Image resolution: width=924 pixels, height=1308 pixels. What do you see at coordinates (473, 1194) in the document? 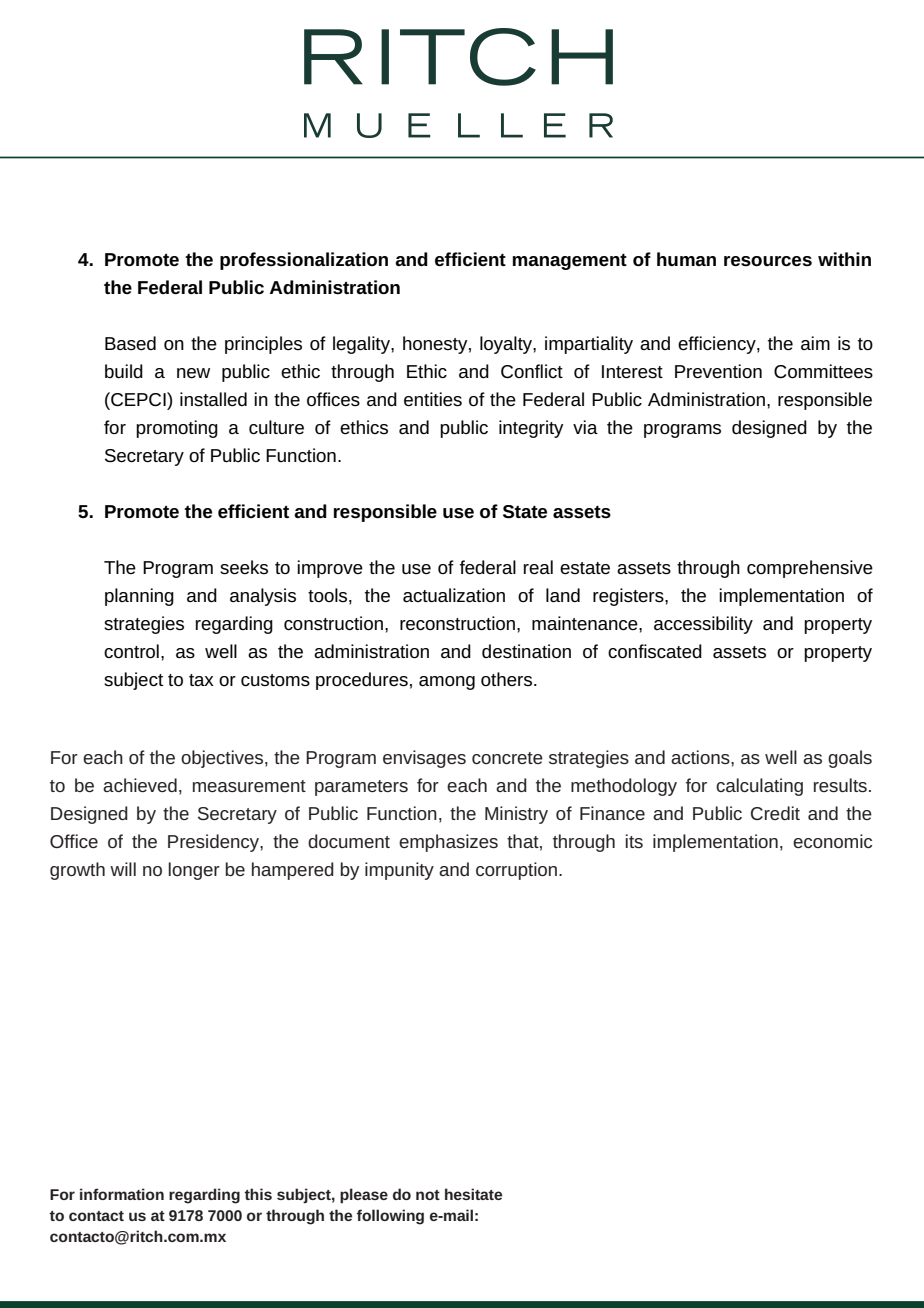
I see `hesitate` at bounding box center [473, 1194].
